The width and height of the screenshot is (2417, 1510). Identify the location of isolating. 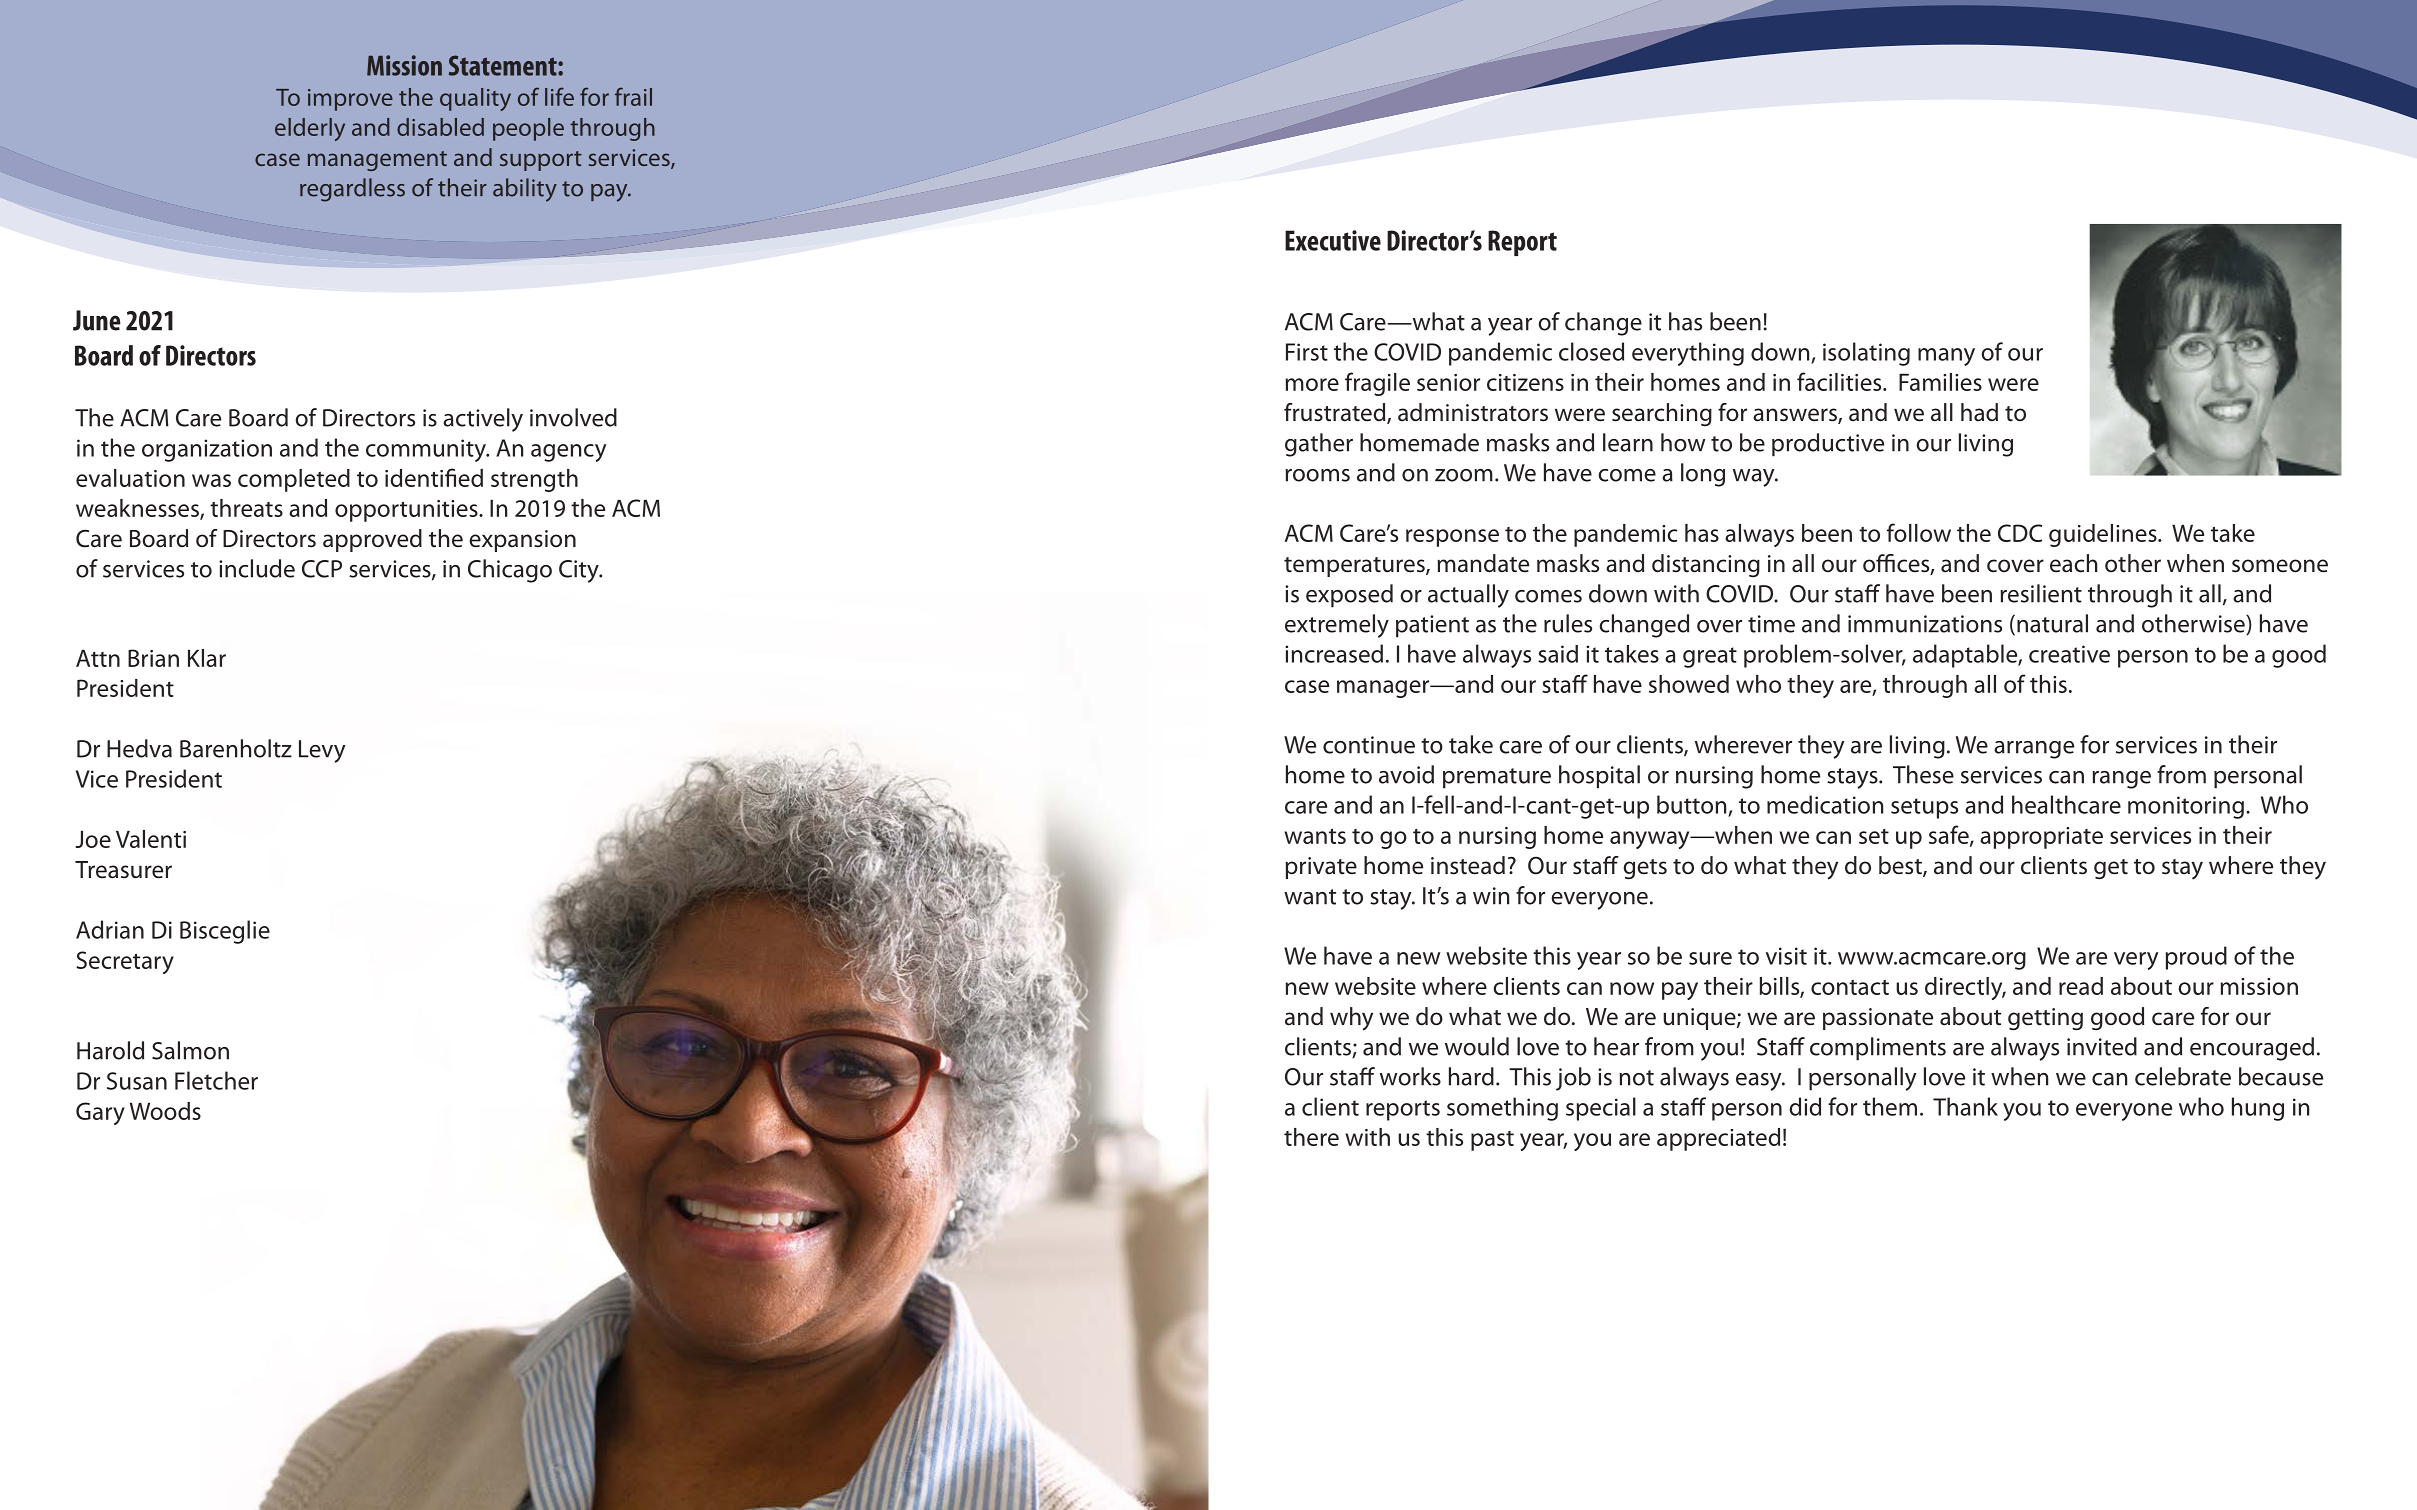
(1866, 354).
